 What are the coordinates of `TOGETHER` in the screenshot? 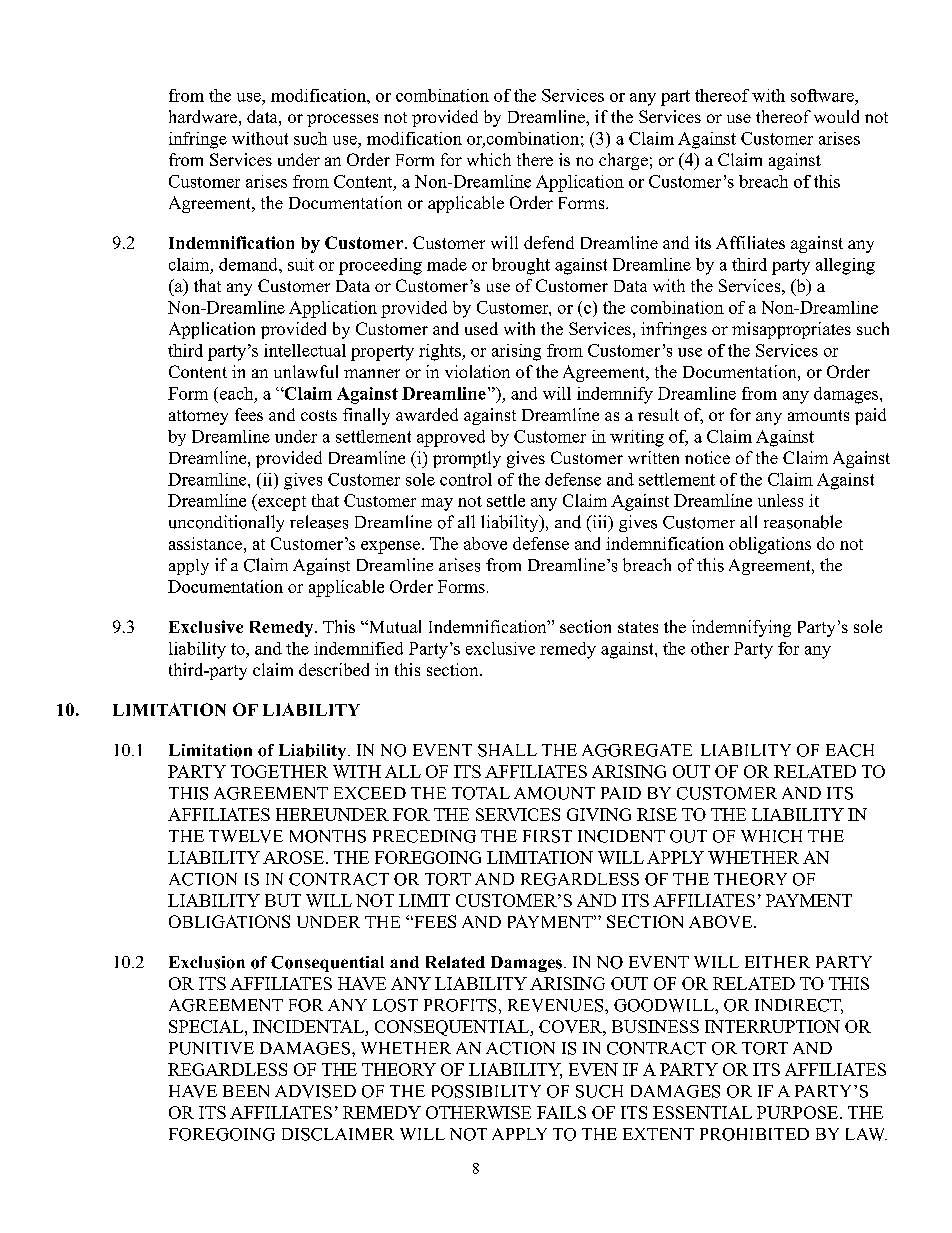 It's located at (279, 771).
